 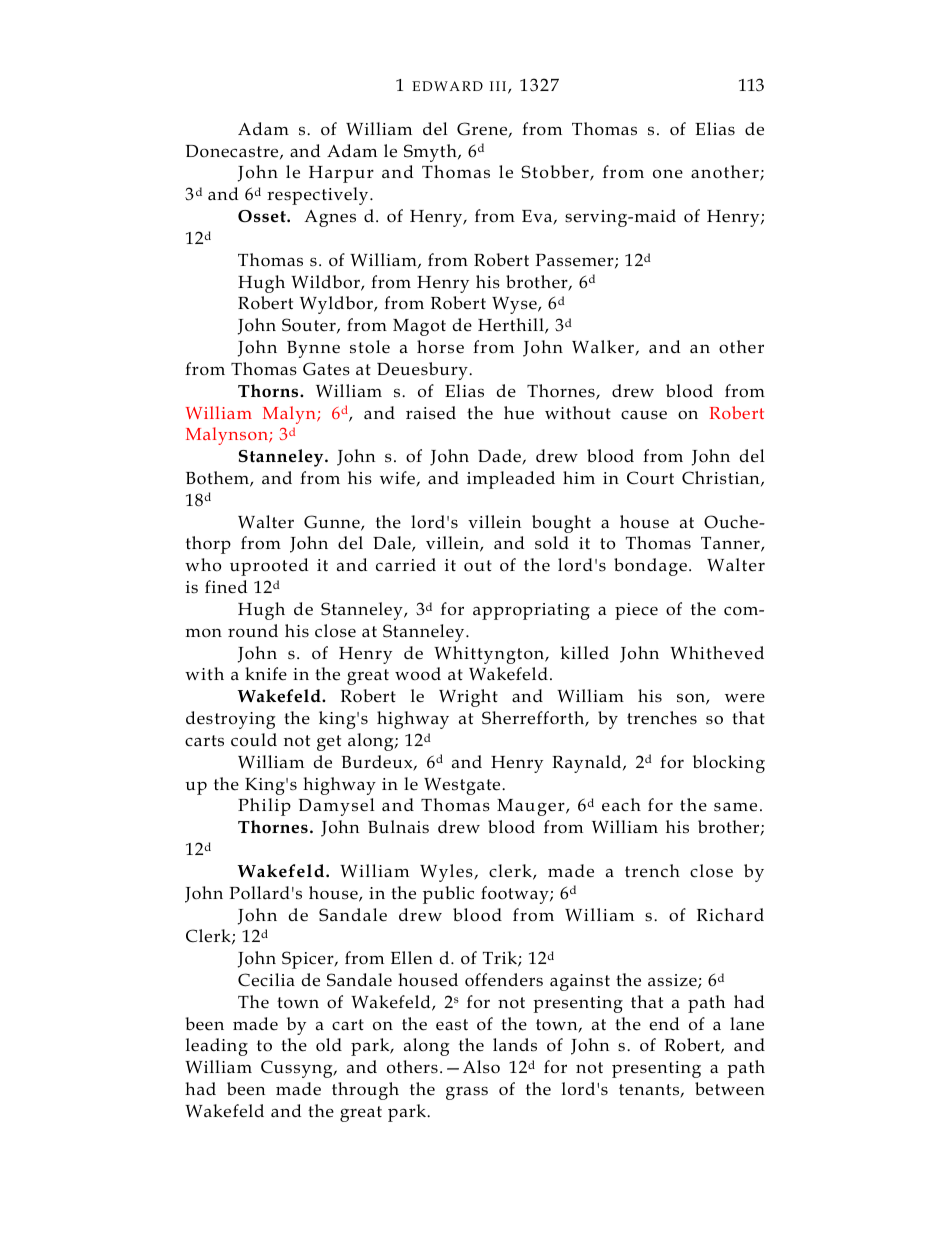 What do you see at coordinates (217, 1047) in the image?
I see `leading` at bounding box center [217, 1047].
